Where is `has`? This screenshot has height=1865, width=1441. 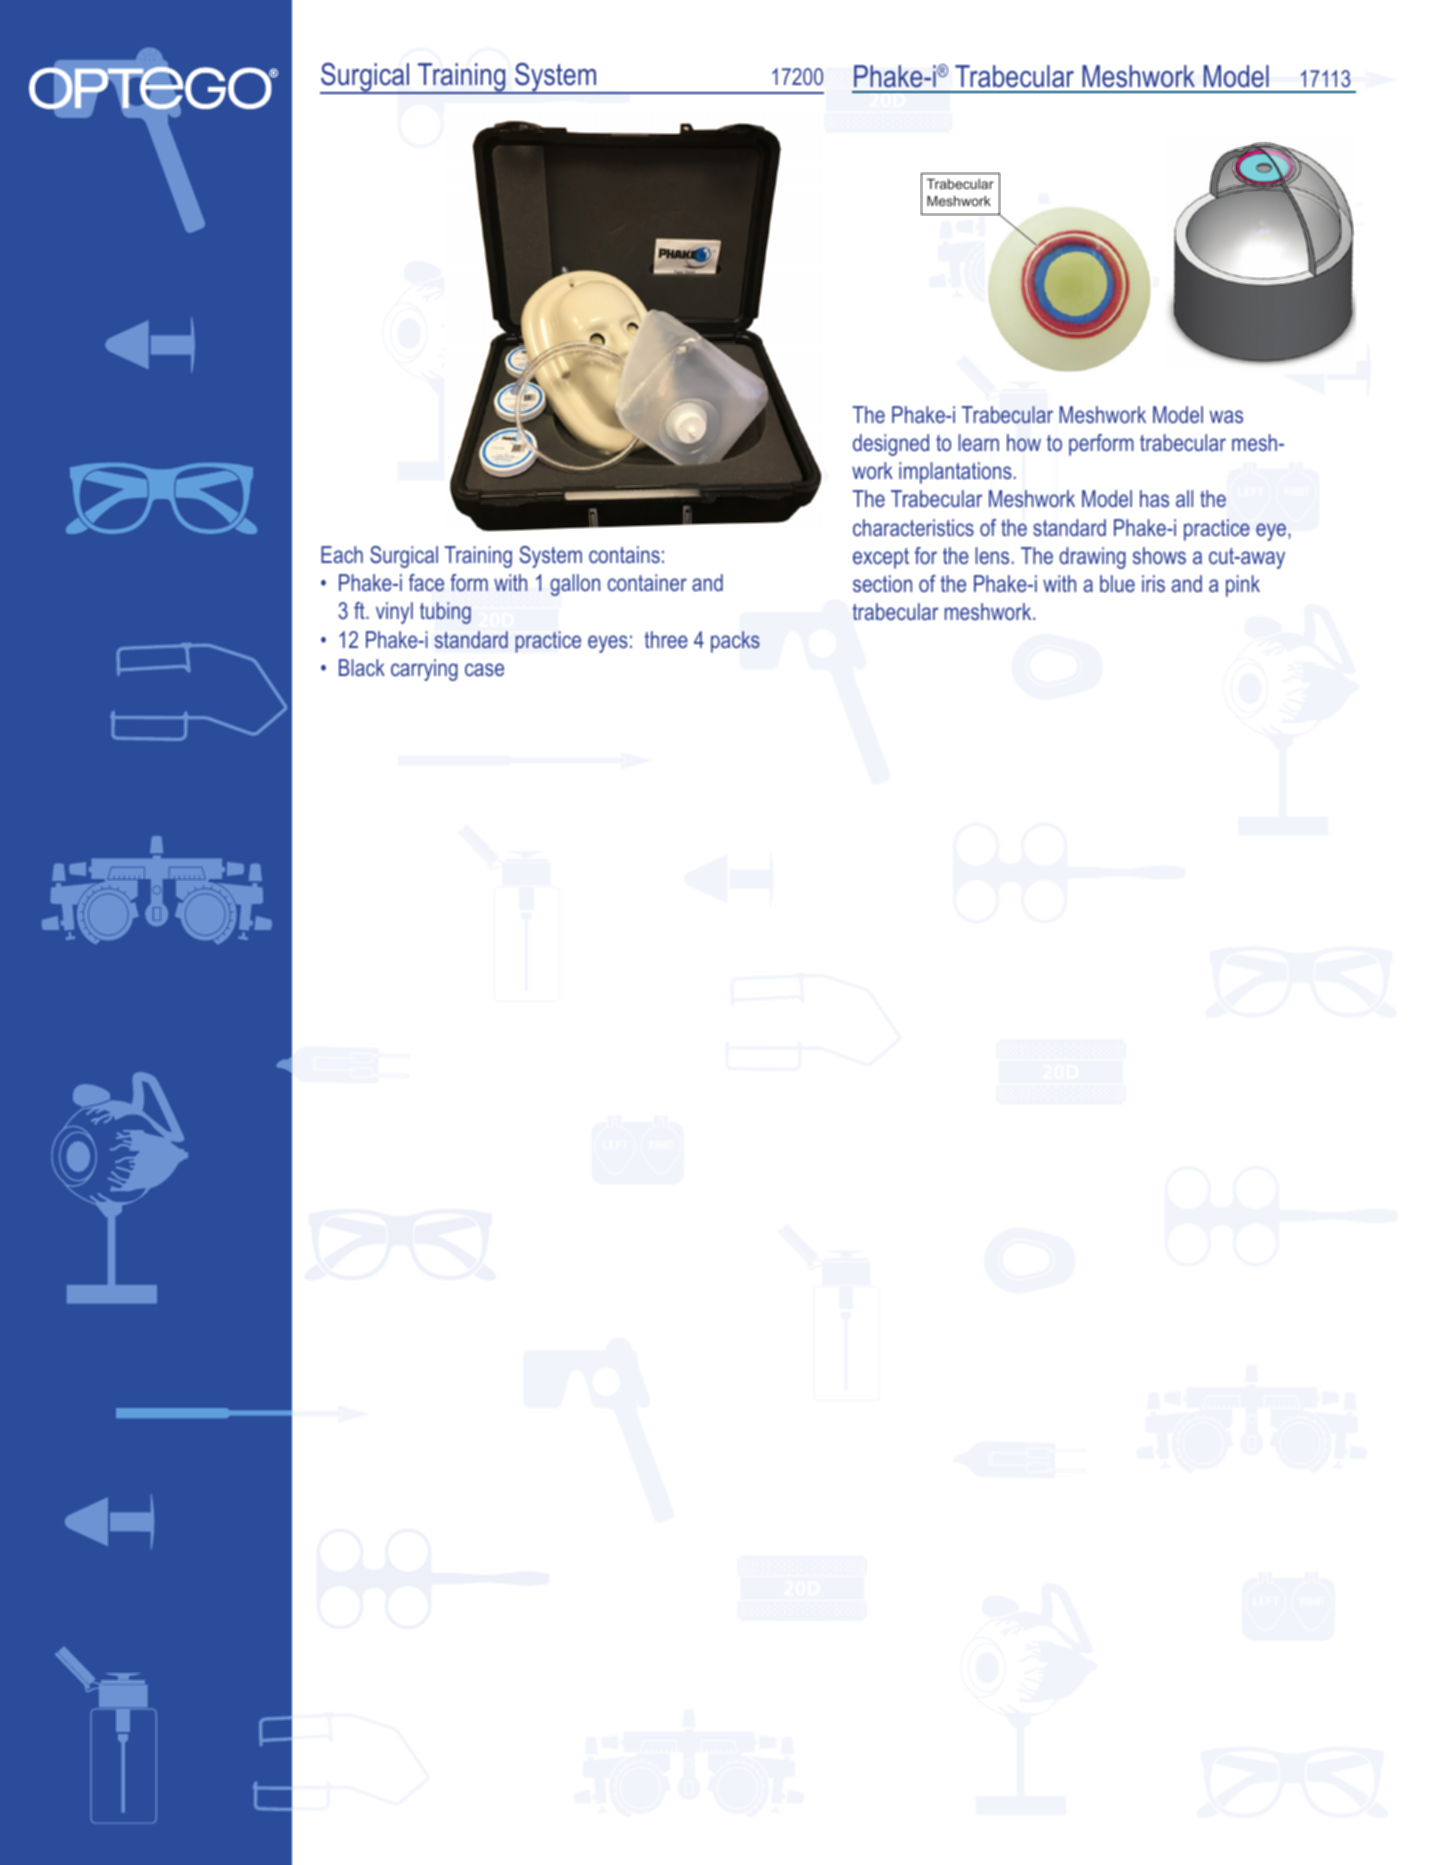
has is located at coordinates (1154, 498).
